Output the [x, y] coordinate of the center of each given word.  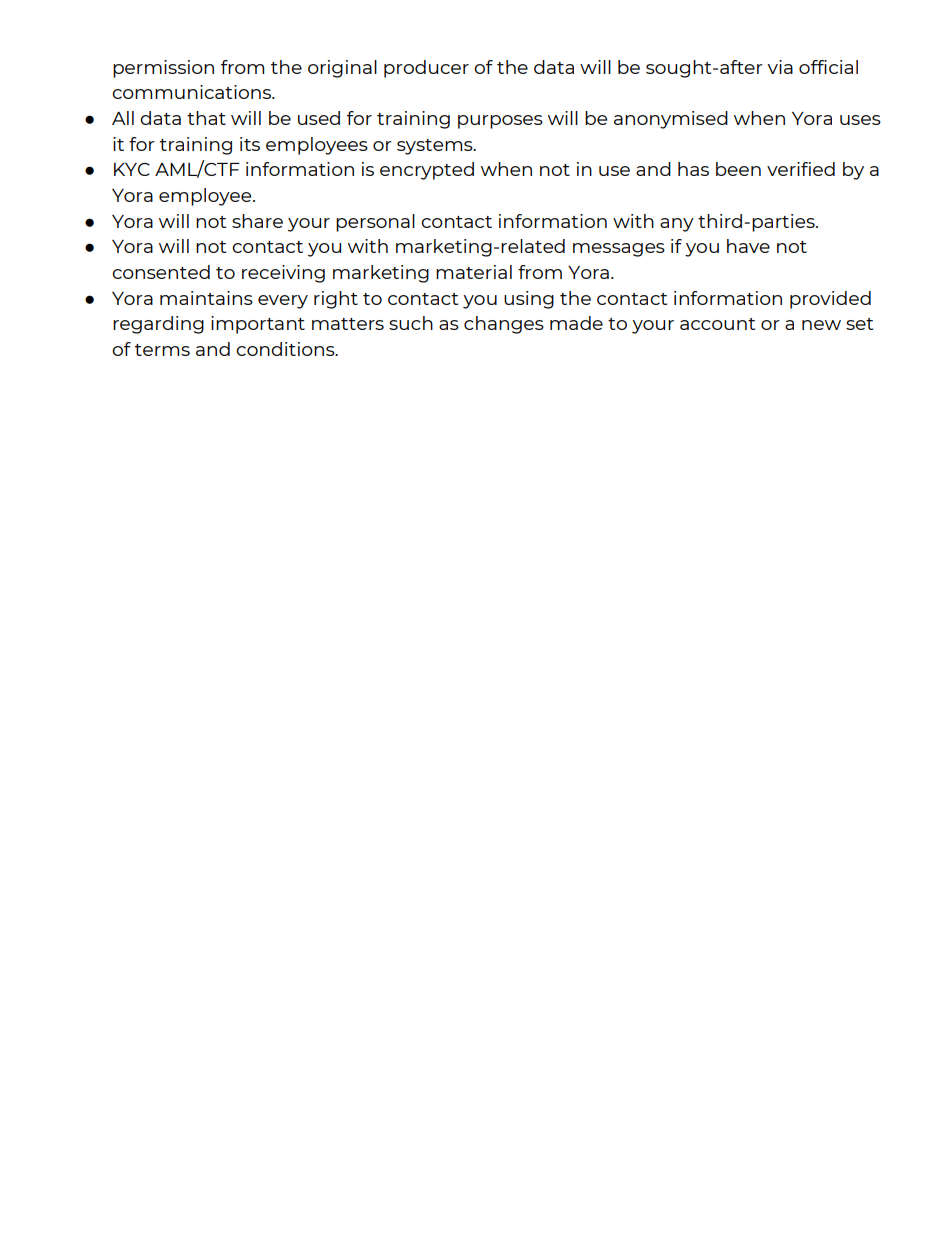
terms [162, 350]
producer [426, 69]
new [821, 325]
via [780, 67]
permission [163, 69]
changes [504, 325]
